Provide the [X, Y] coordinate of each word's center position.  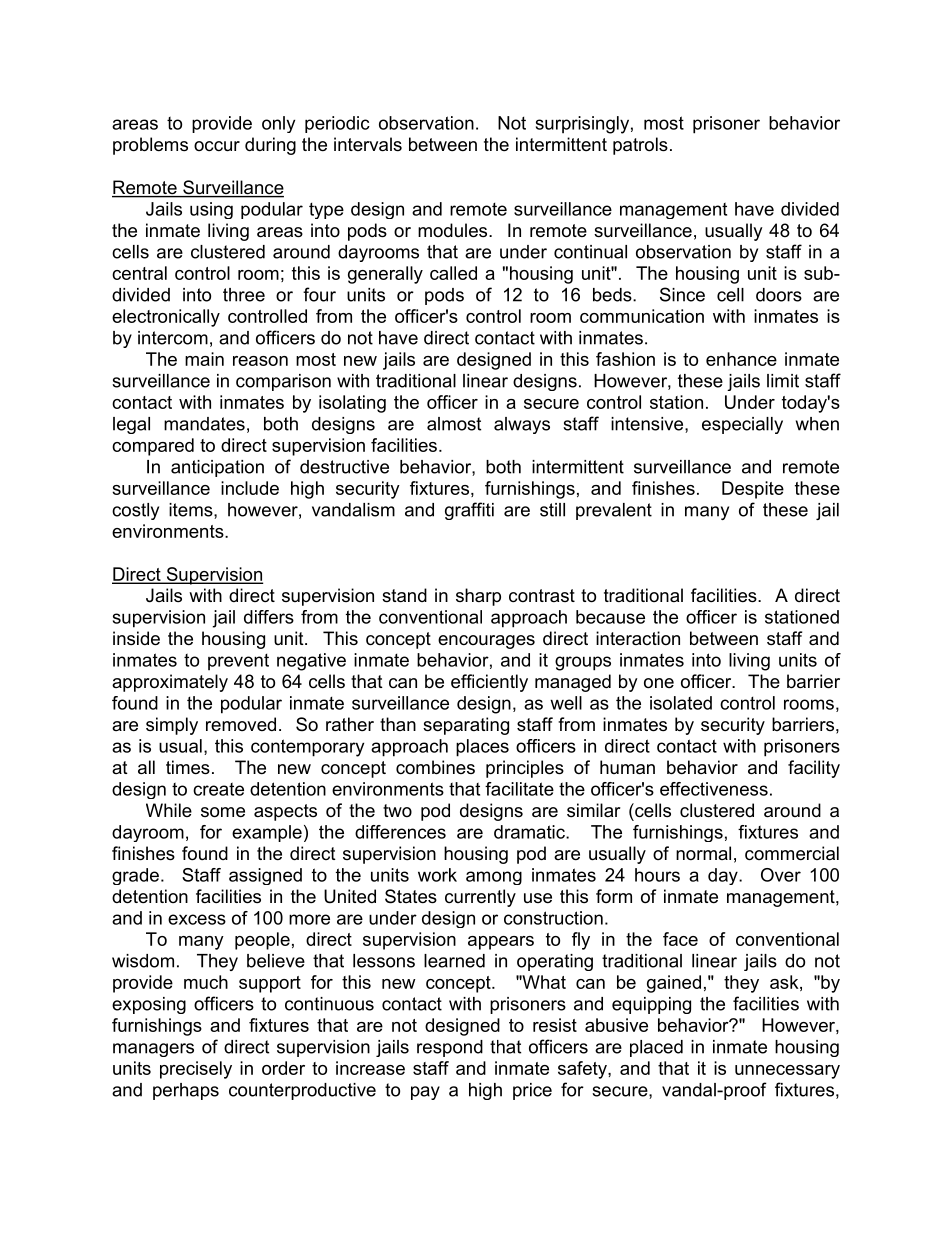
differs [269, 617]
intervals [368, 144]
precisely [196, 1070]
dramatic [530, 832]
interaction [638, 638]
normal [703, 853]
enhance [741, 359]
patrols [640, 146]
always [522, 425]
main [204, 359]
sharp [478, 597]
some [223, 812]
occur [217, 146]
